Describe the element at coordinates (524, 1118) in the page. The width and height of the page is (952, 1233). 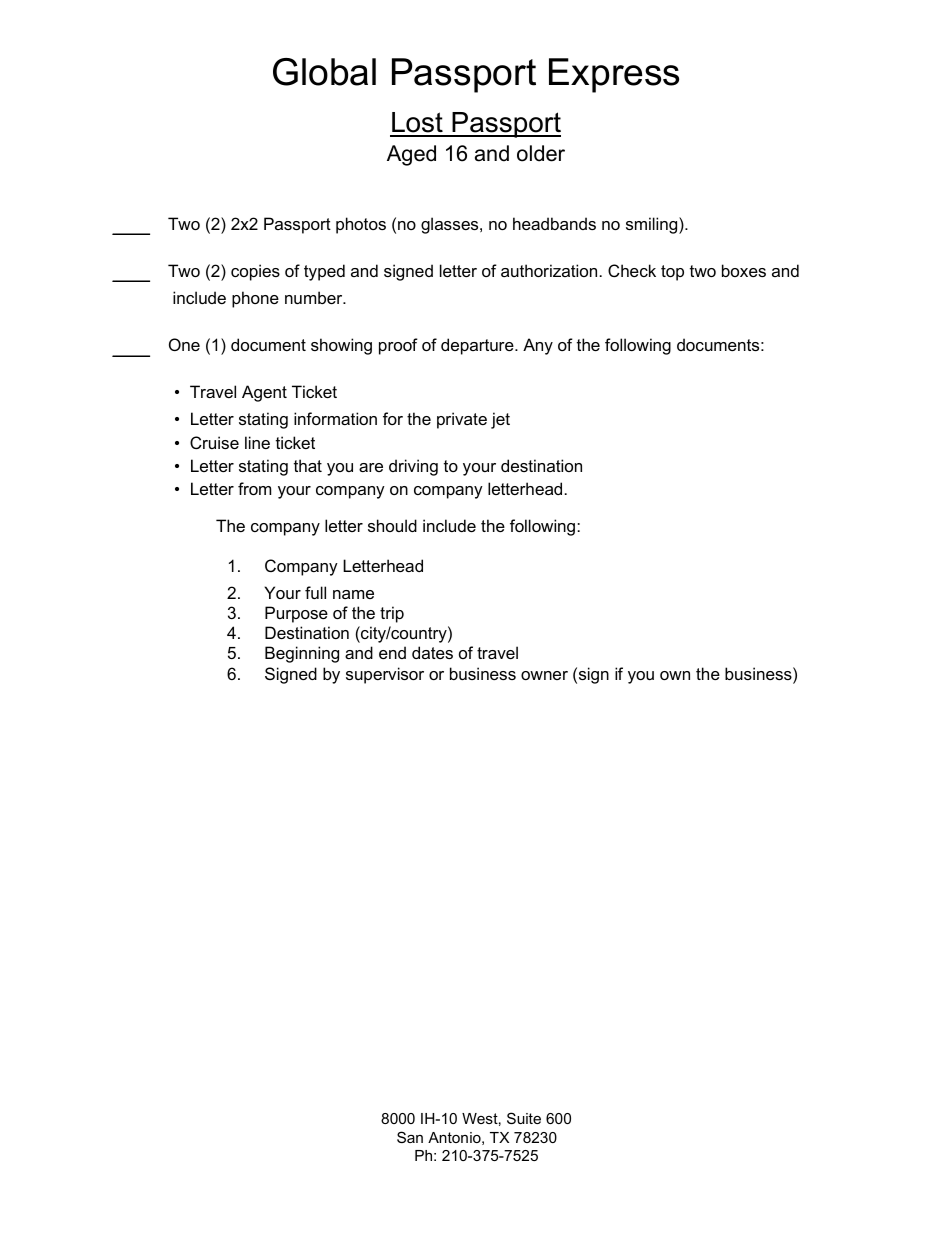
I see `Suite` at that location.
